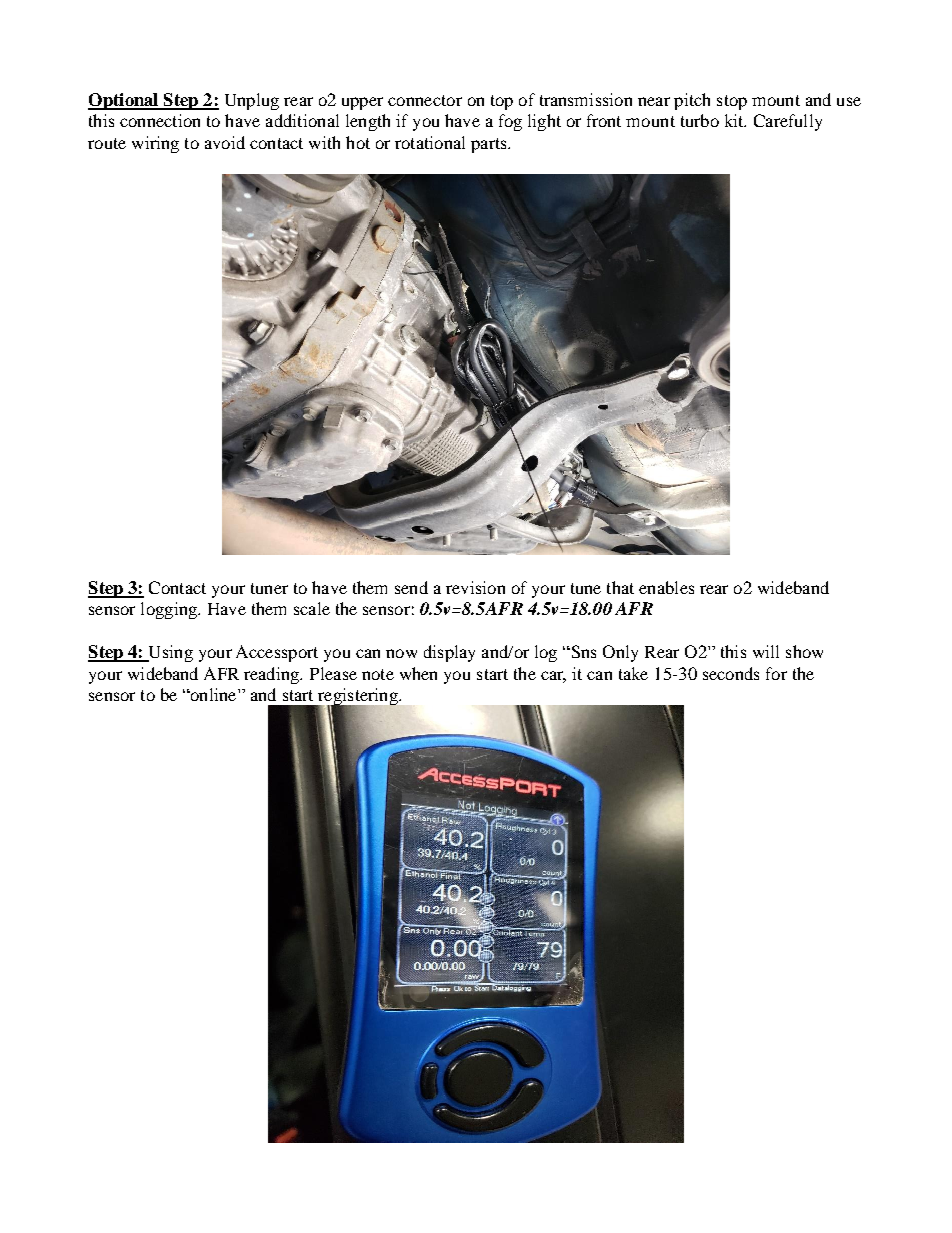 The height and width of the image is (1233, 952). I want to click on kit, so click(735, 120).
